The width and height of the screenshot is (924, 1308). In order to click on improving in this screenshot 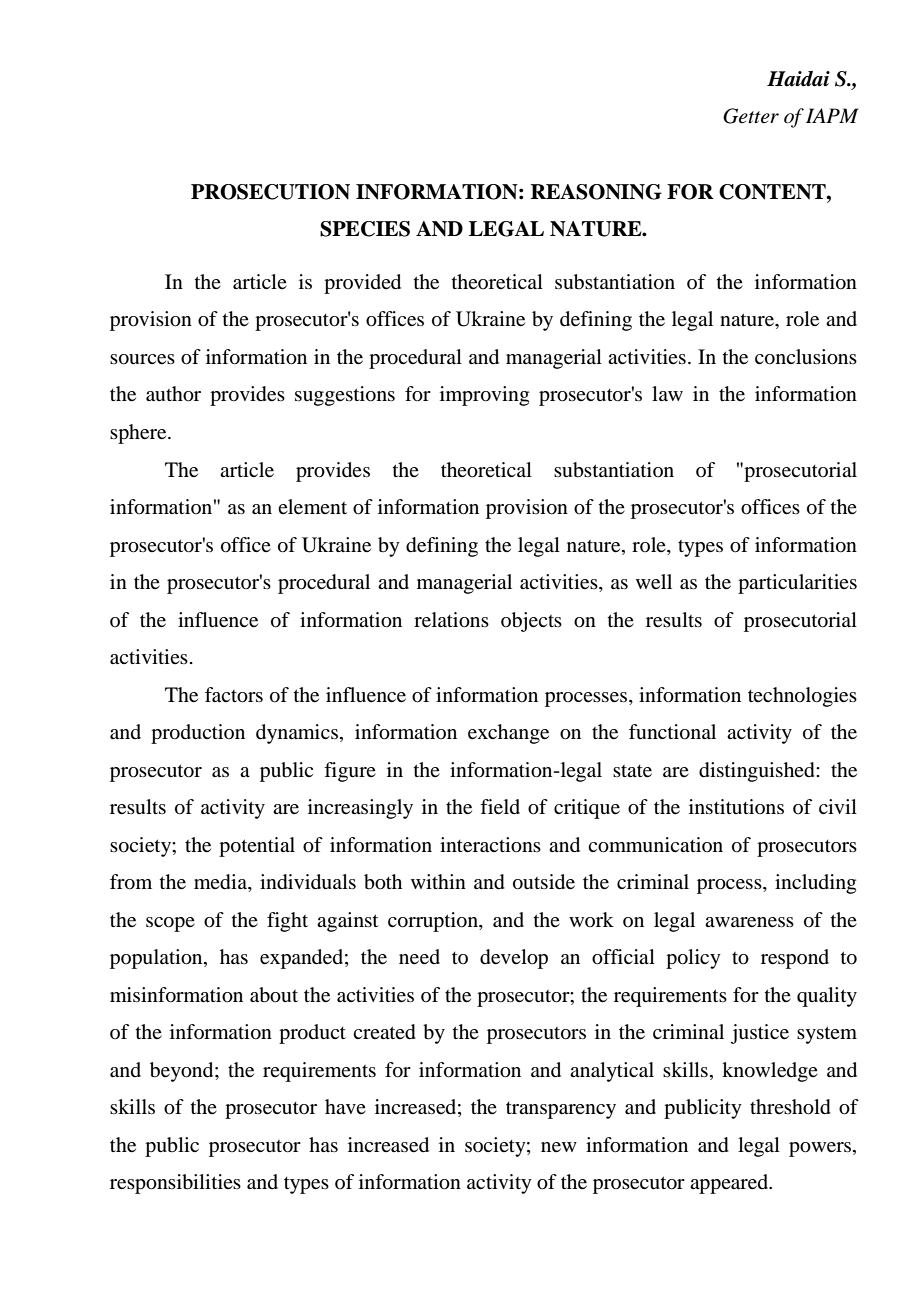, I will do `click(484, 396)`.
